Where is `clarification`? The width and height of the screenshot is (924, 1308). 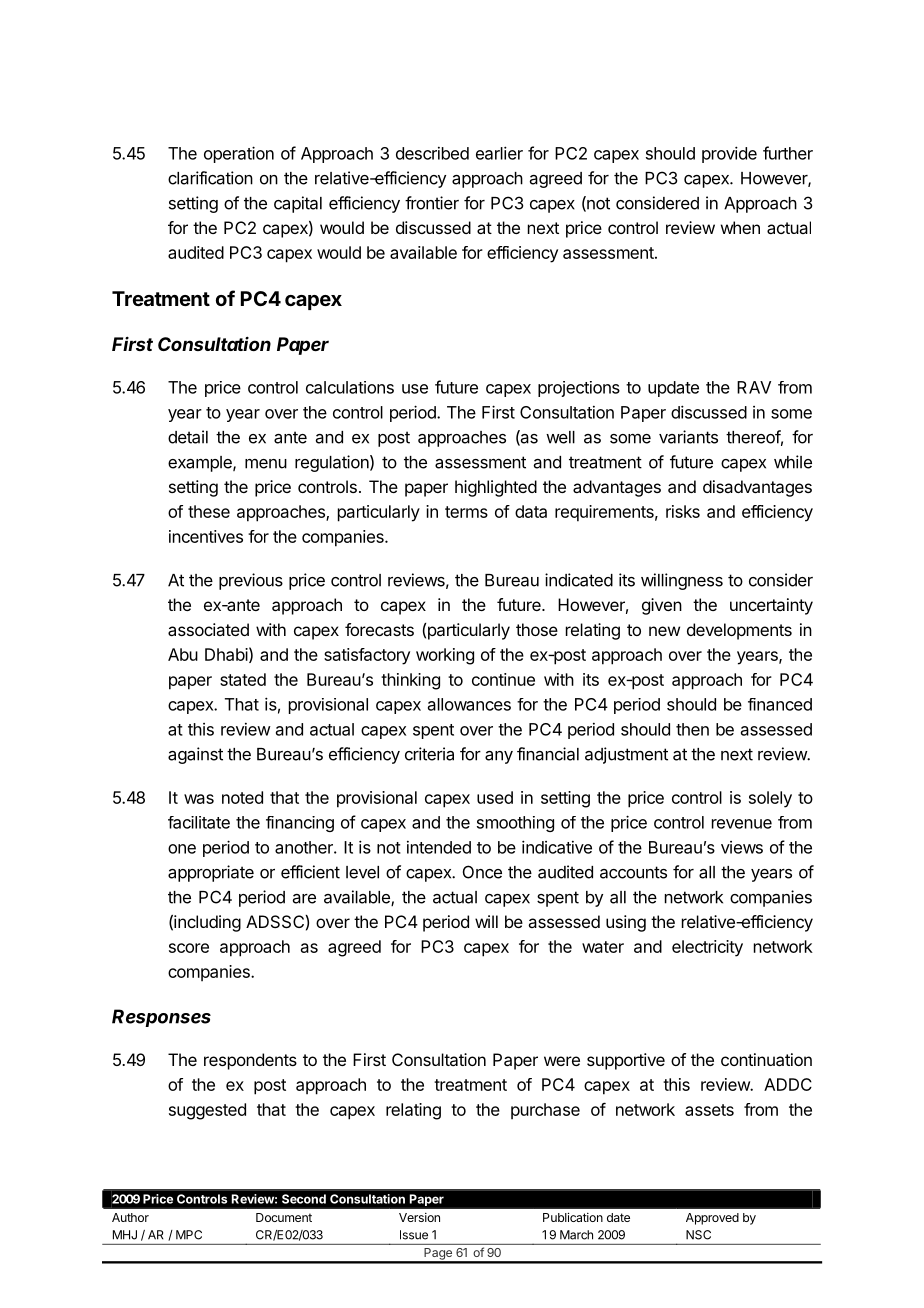 clarification is located at coordinates (210, 178).
